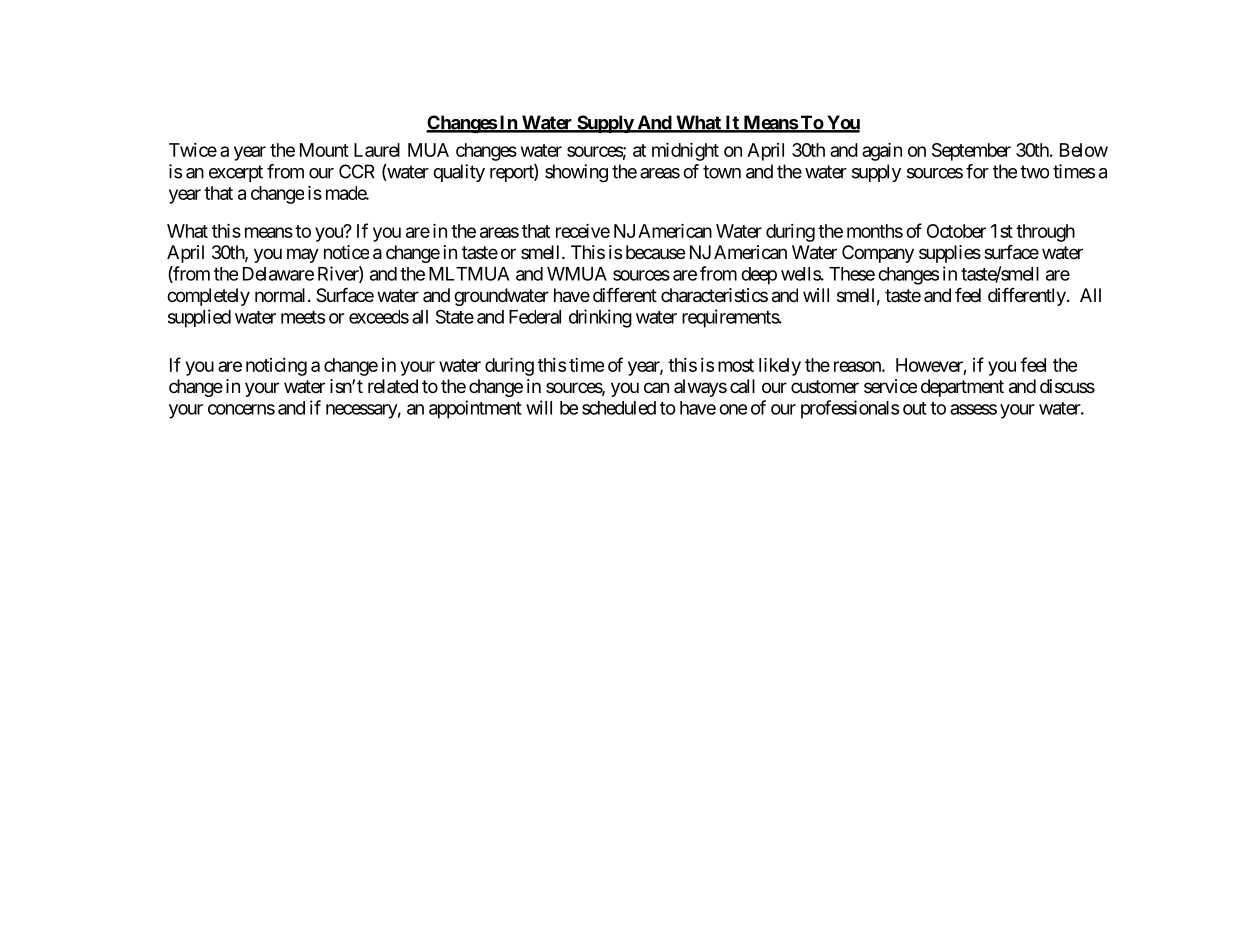  Describe the element at coordinates (280, 295) in the screenshot. I see `normal` at that location.
